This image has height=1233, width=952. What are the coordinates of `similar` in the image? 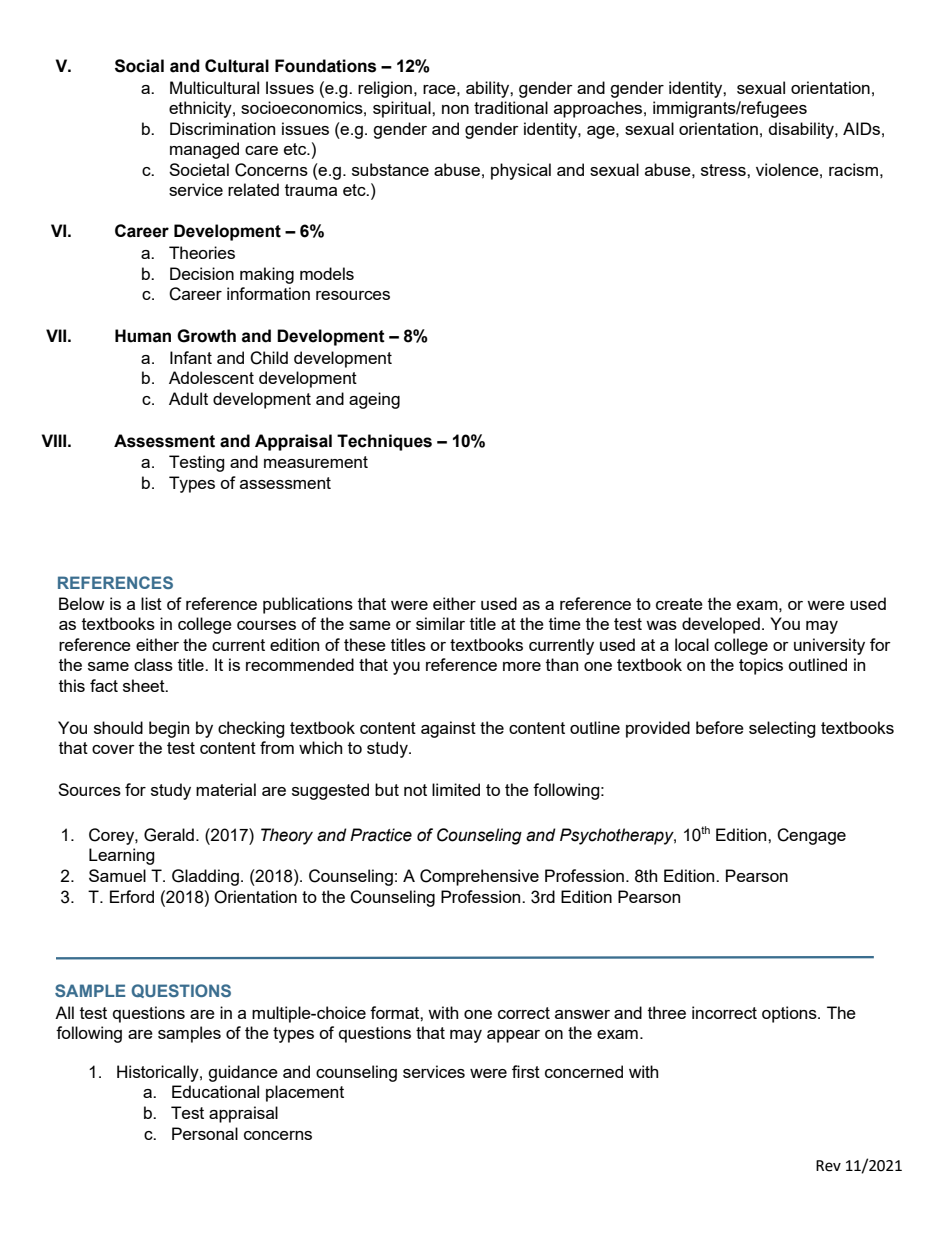 It's located at (440, 623).
